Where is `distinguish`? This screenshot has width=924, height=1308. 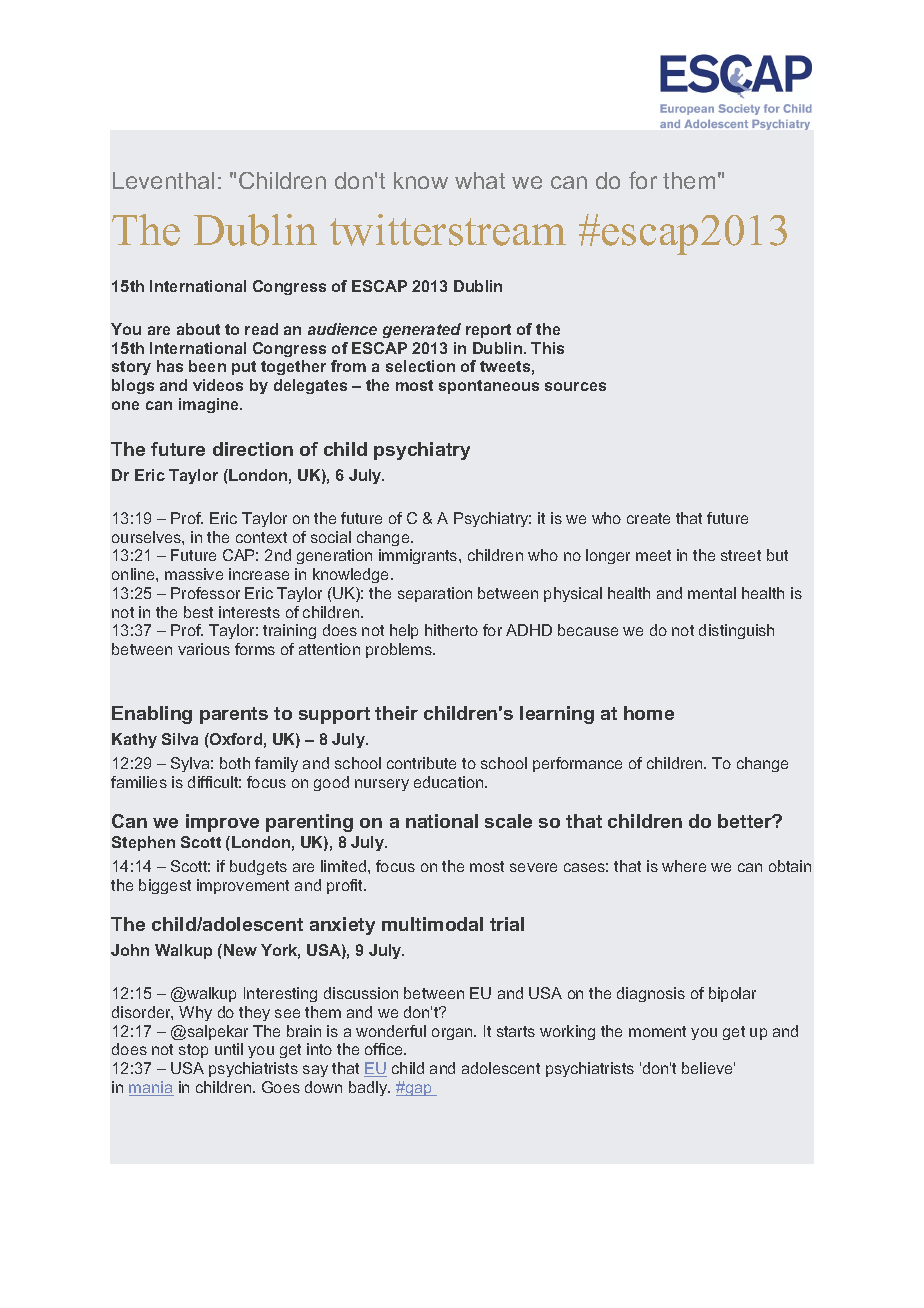
distinguish is located at coordinates (736, 631).
